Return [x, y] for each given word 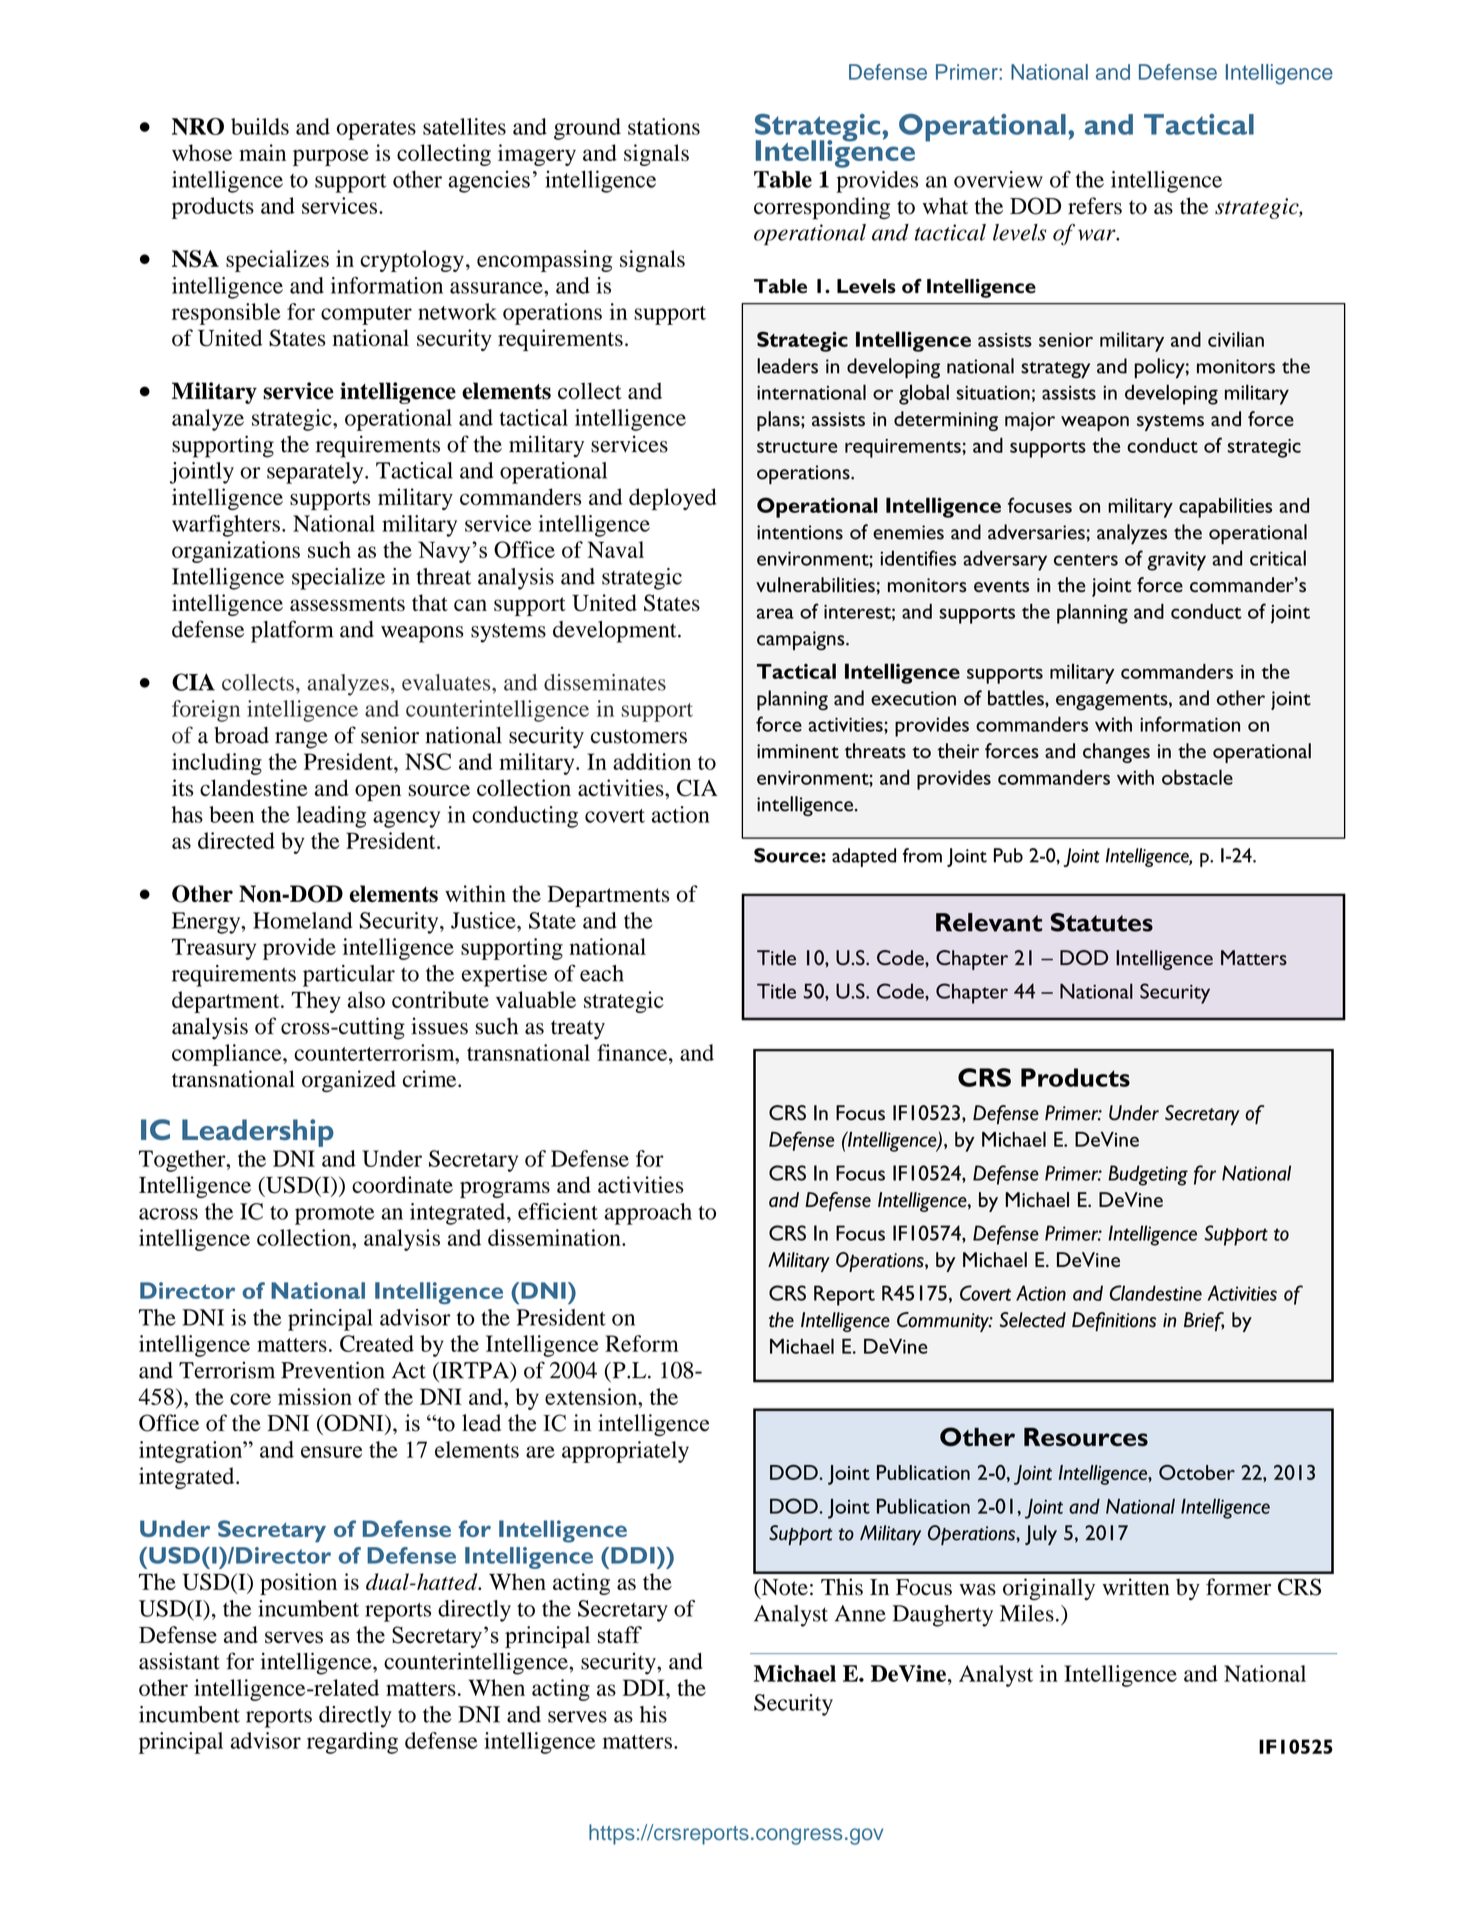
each [602, 973]
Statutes [1102, 922]
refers [1095, 206]
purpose [331, 157]
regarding [352, 1743]
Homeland [303, 920]
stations [664, 126]
